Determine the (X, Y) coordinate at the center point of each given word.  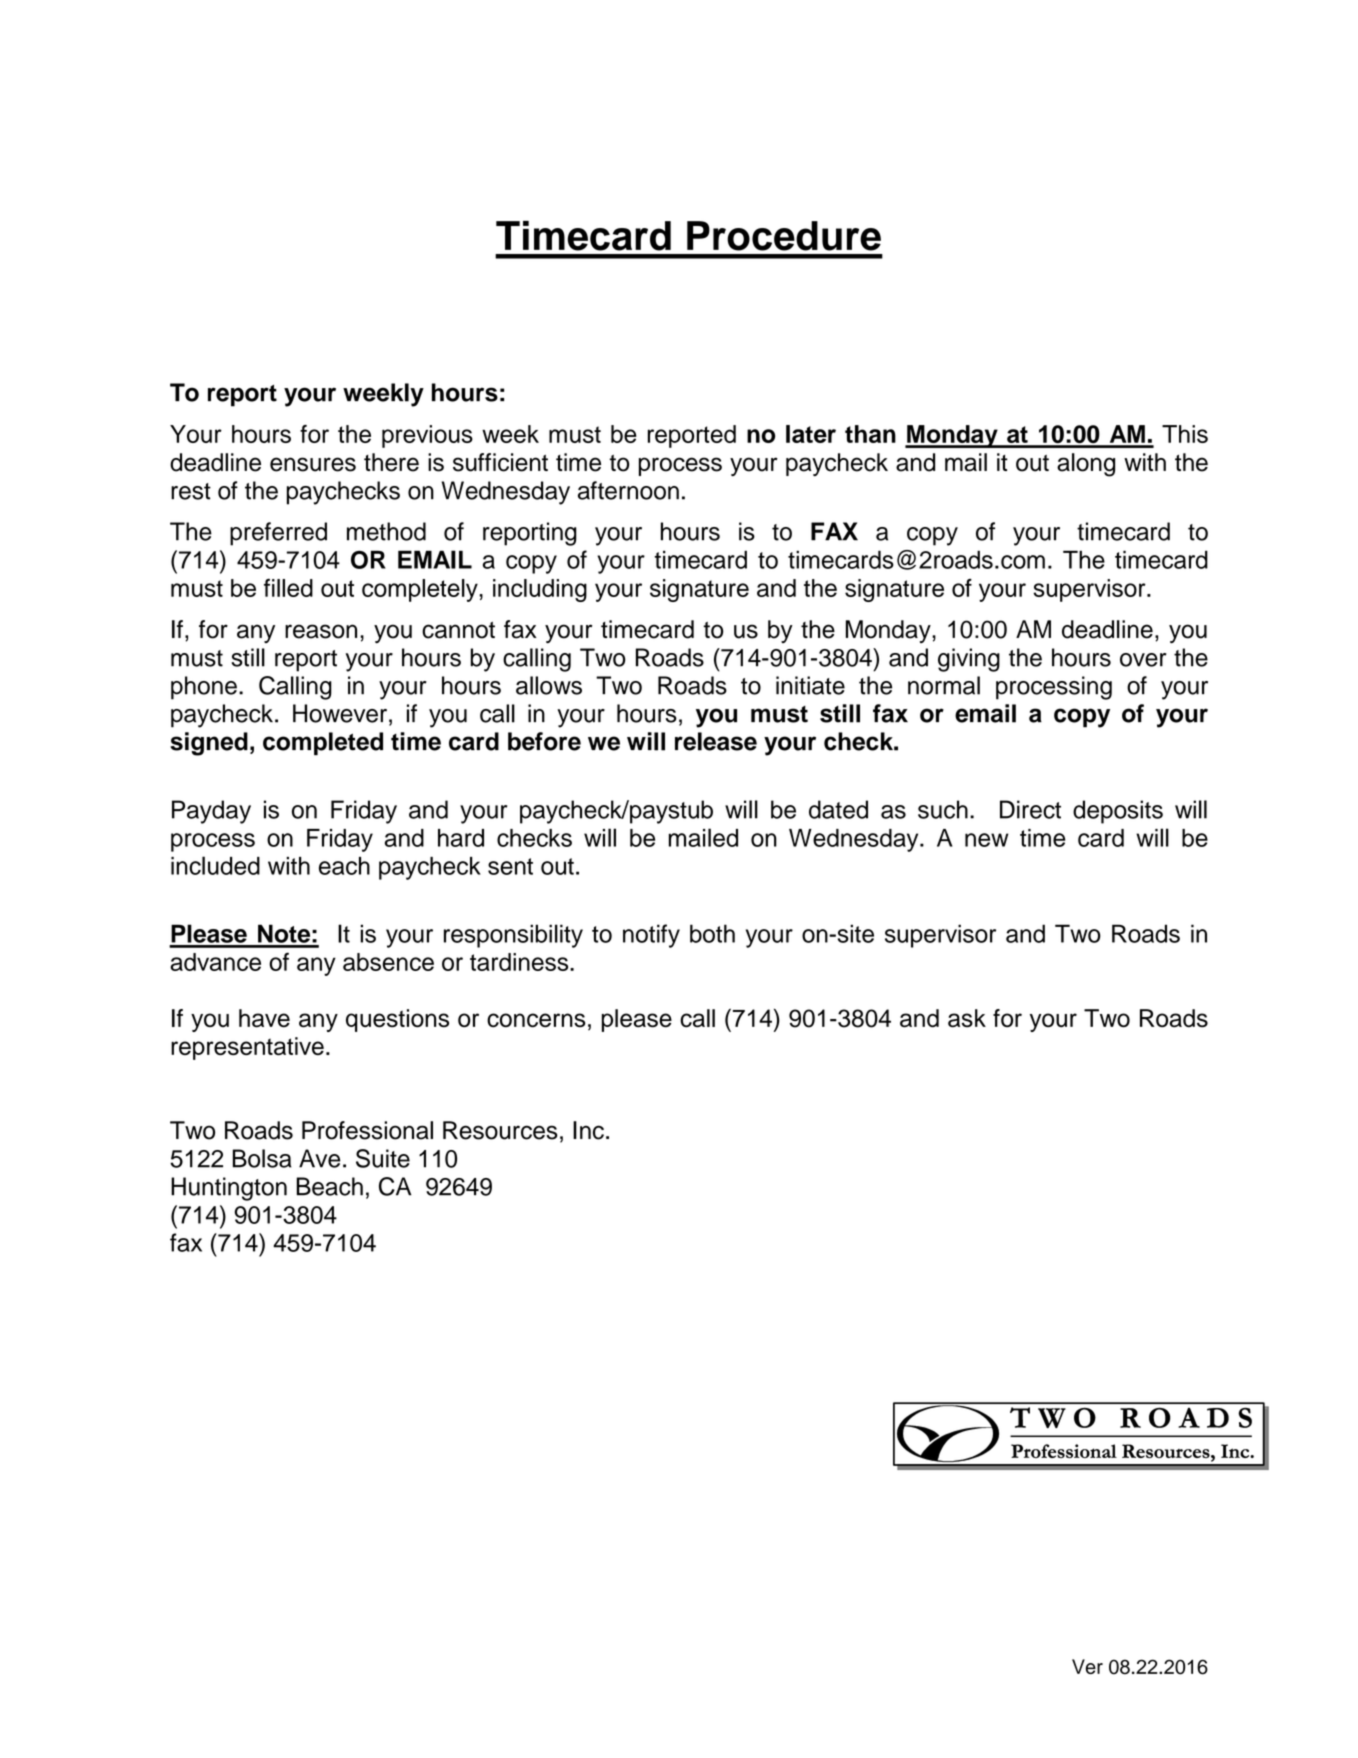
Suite (383, 1158)
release (716, 741)
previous (427, 436)
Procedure (784, 236)
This (1185, 434)
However (340, 713)
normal (944, 685)
